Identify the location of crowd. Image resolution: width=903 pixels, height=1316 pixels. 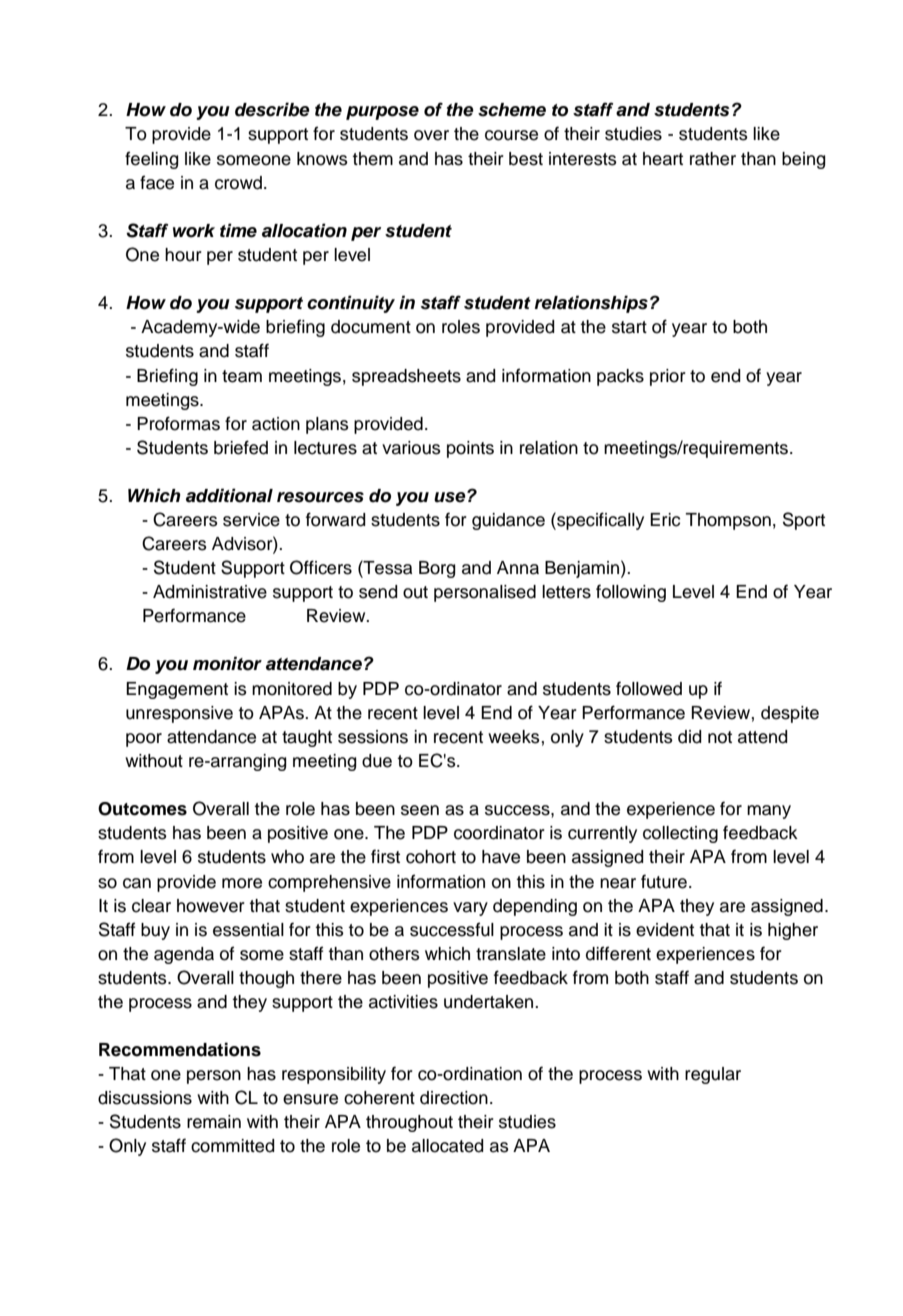
(238, 183).
